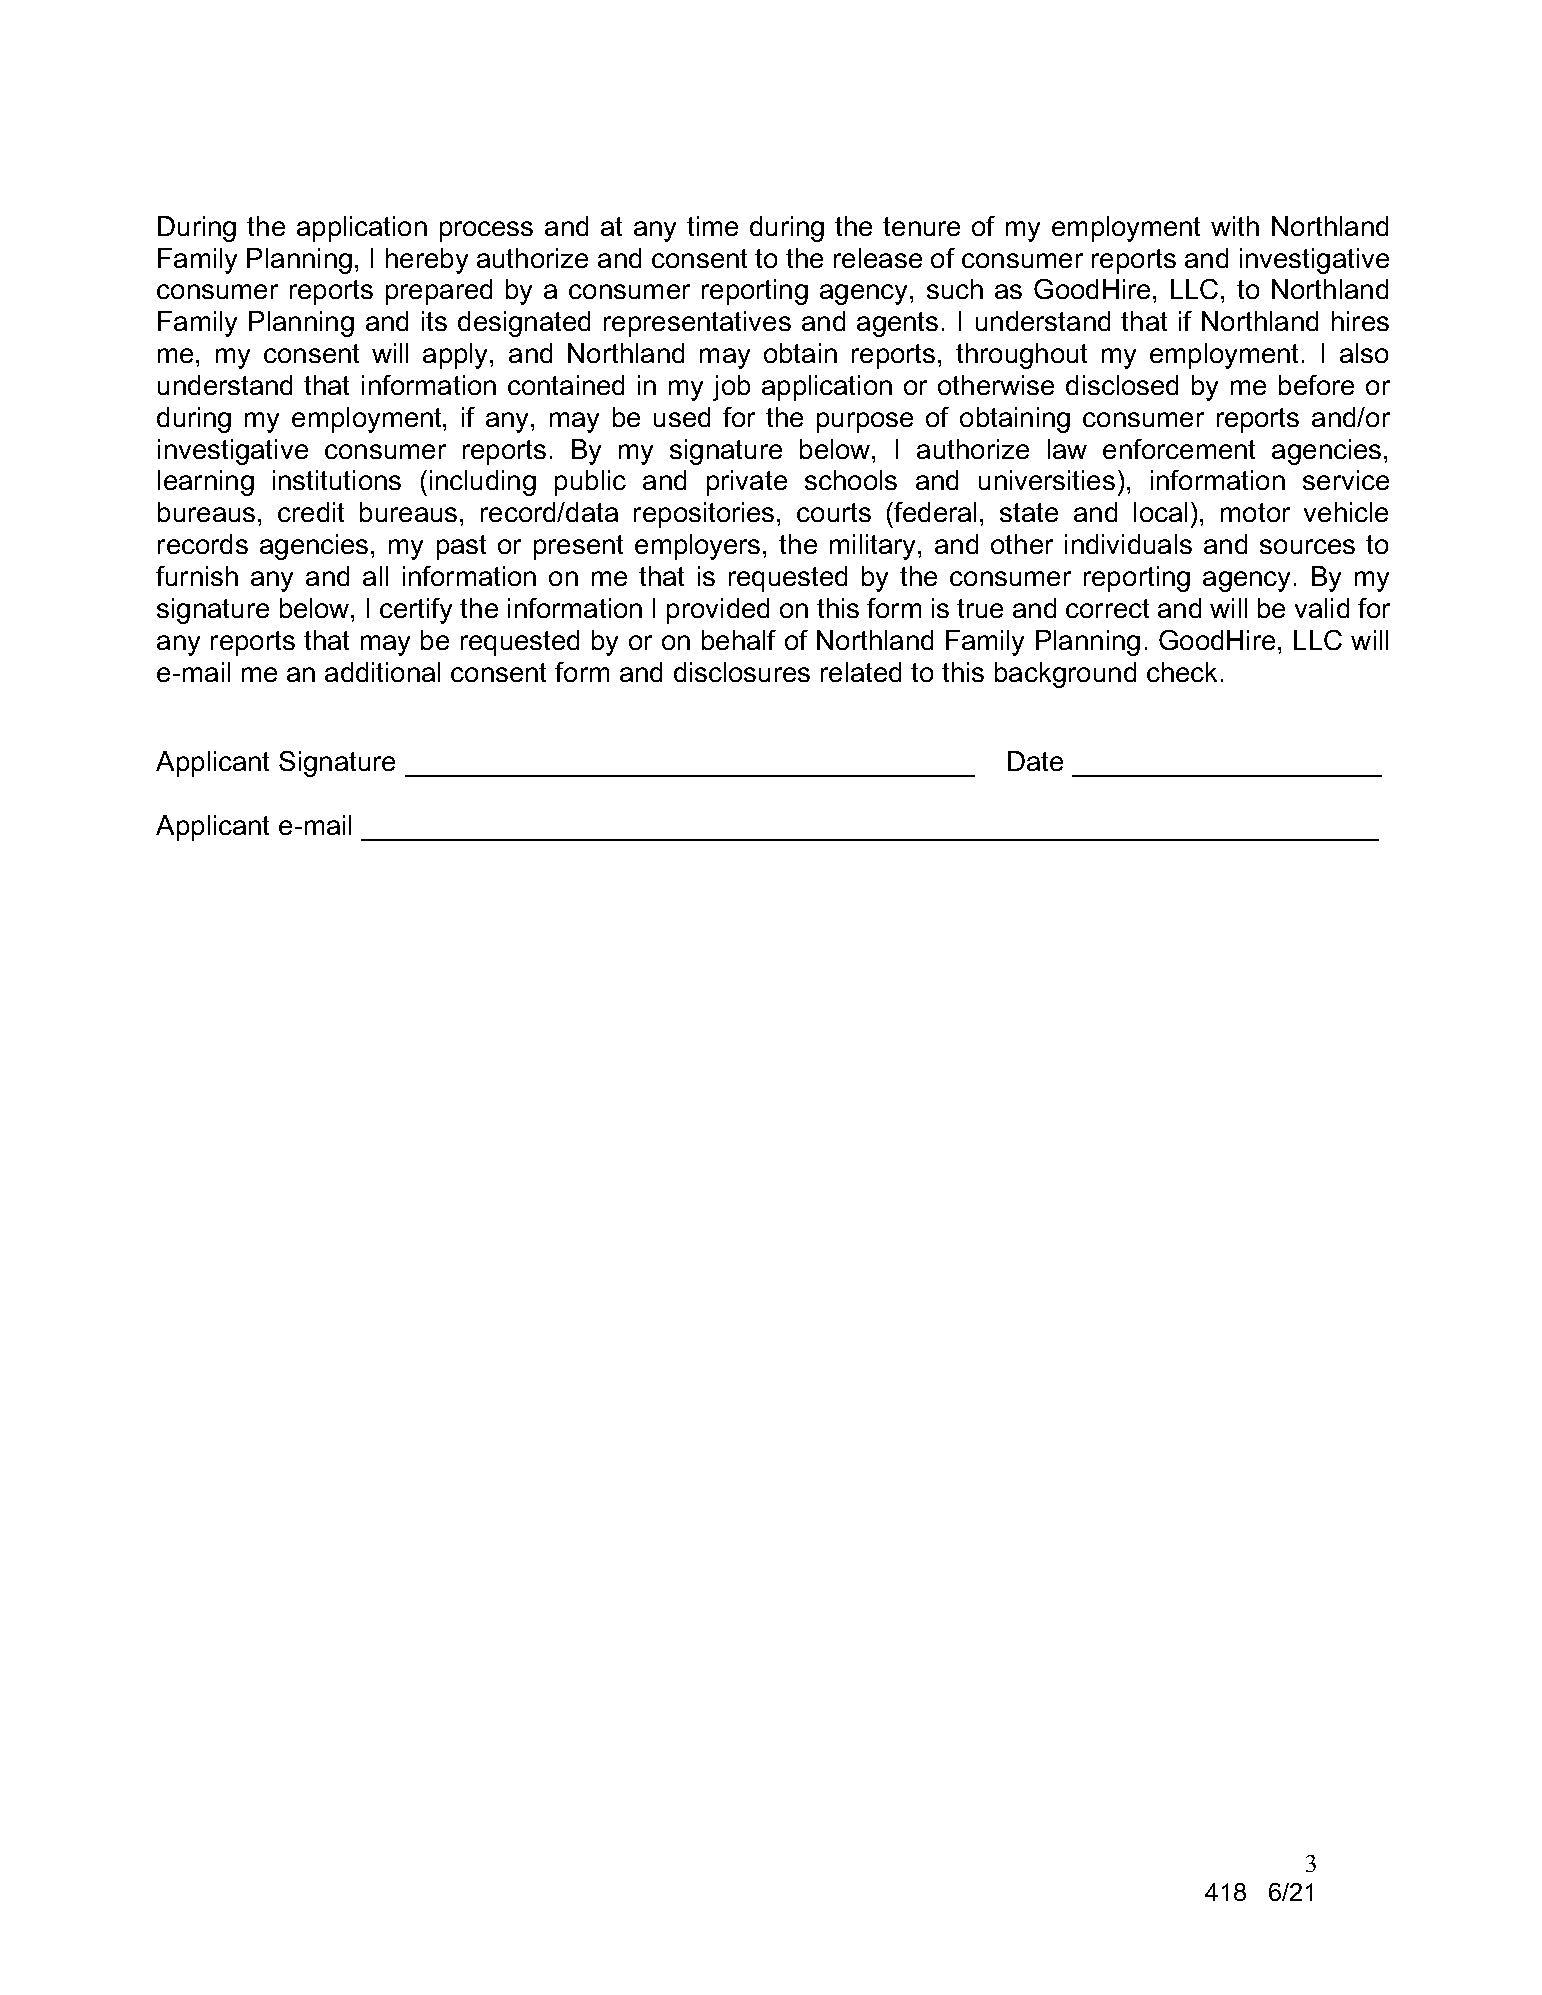 The height and width of the screenshot is (1995, 1542). Describe the element at coordinates (427, 261) in the screenshot. I see `hereby` at that location.
